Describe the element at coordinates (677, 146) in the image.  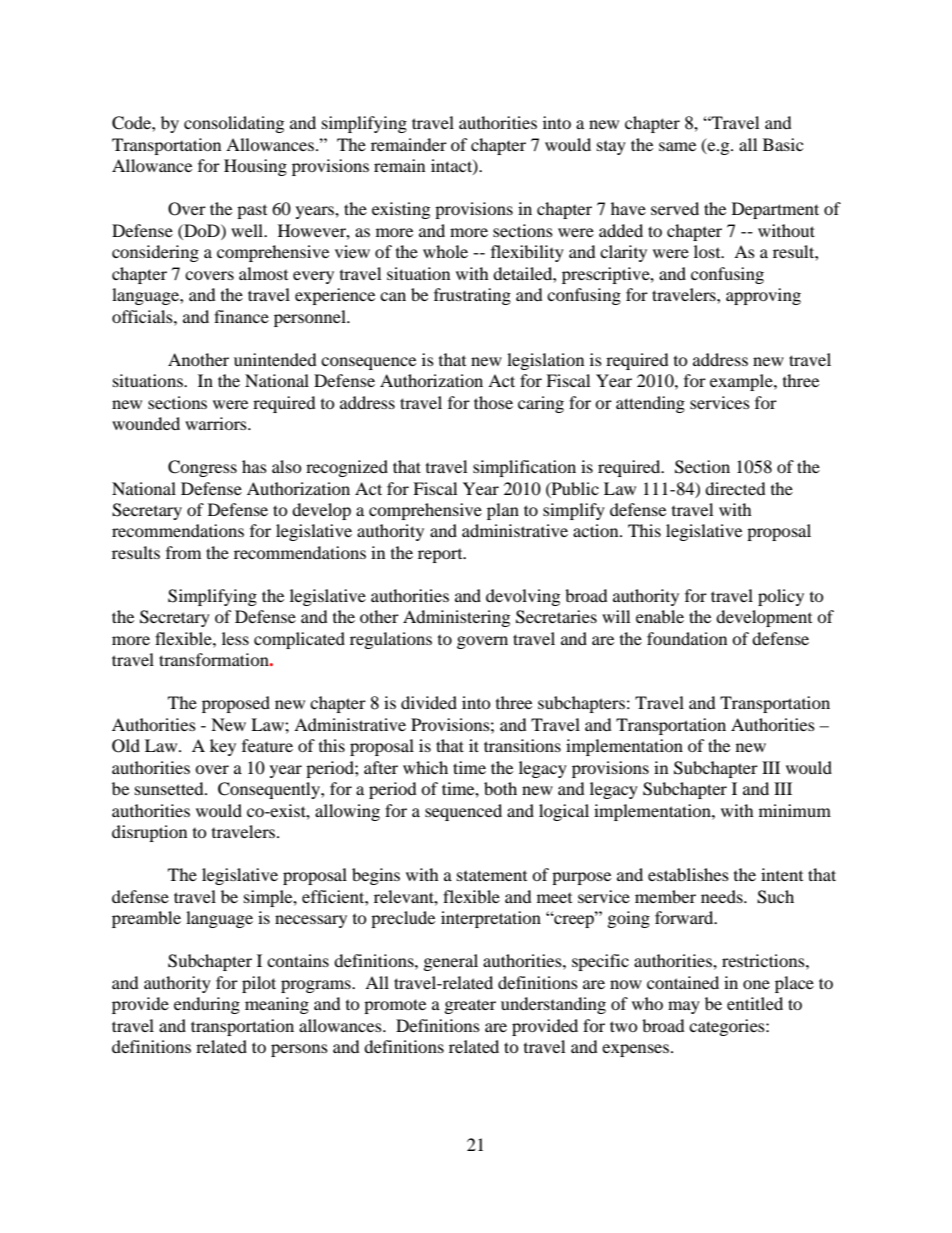
I see `same` at that location.
